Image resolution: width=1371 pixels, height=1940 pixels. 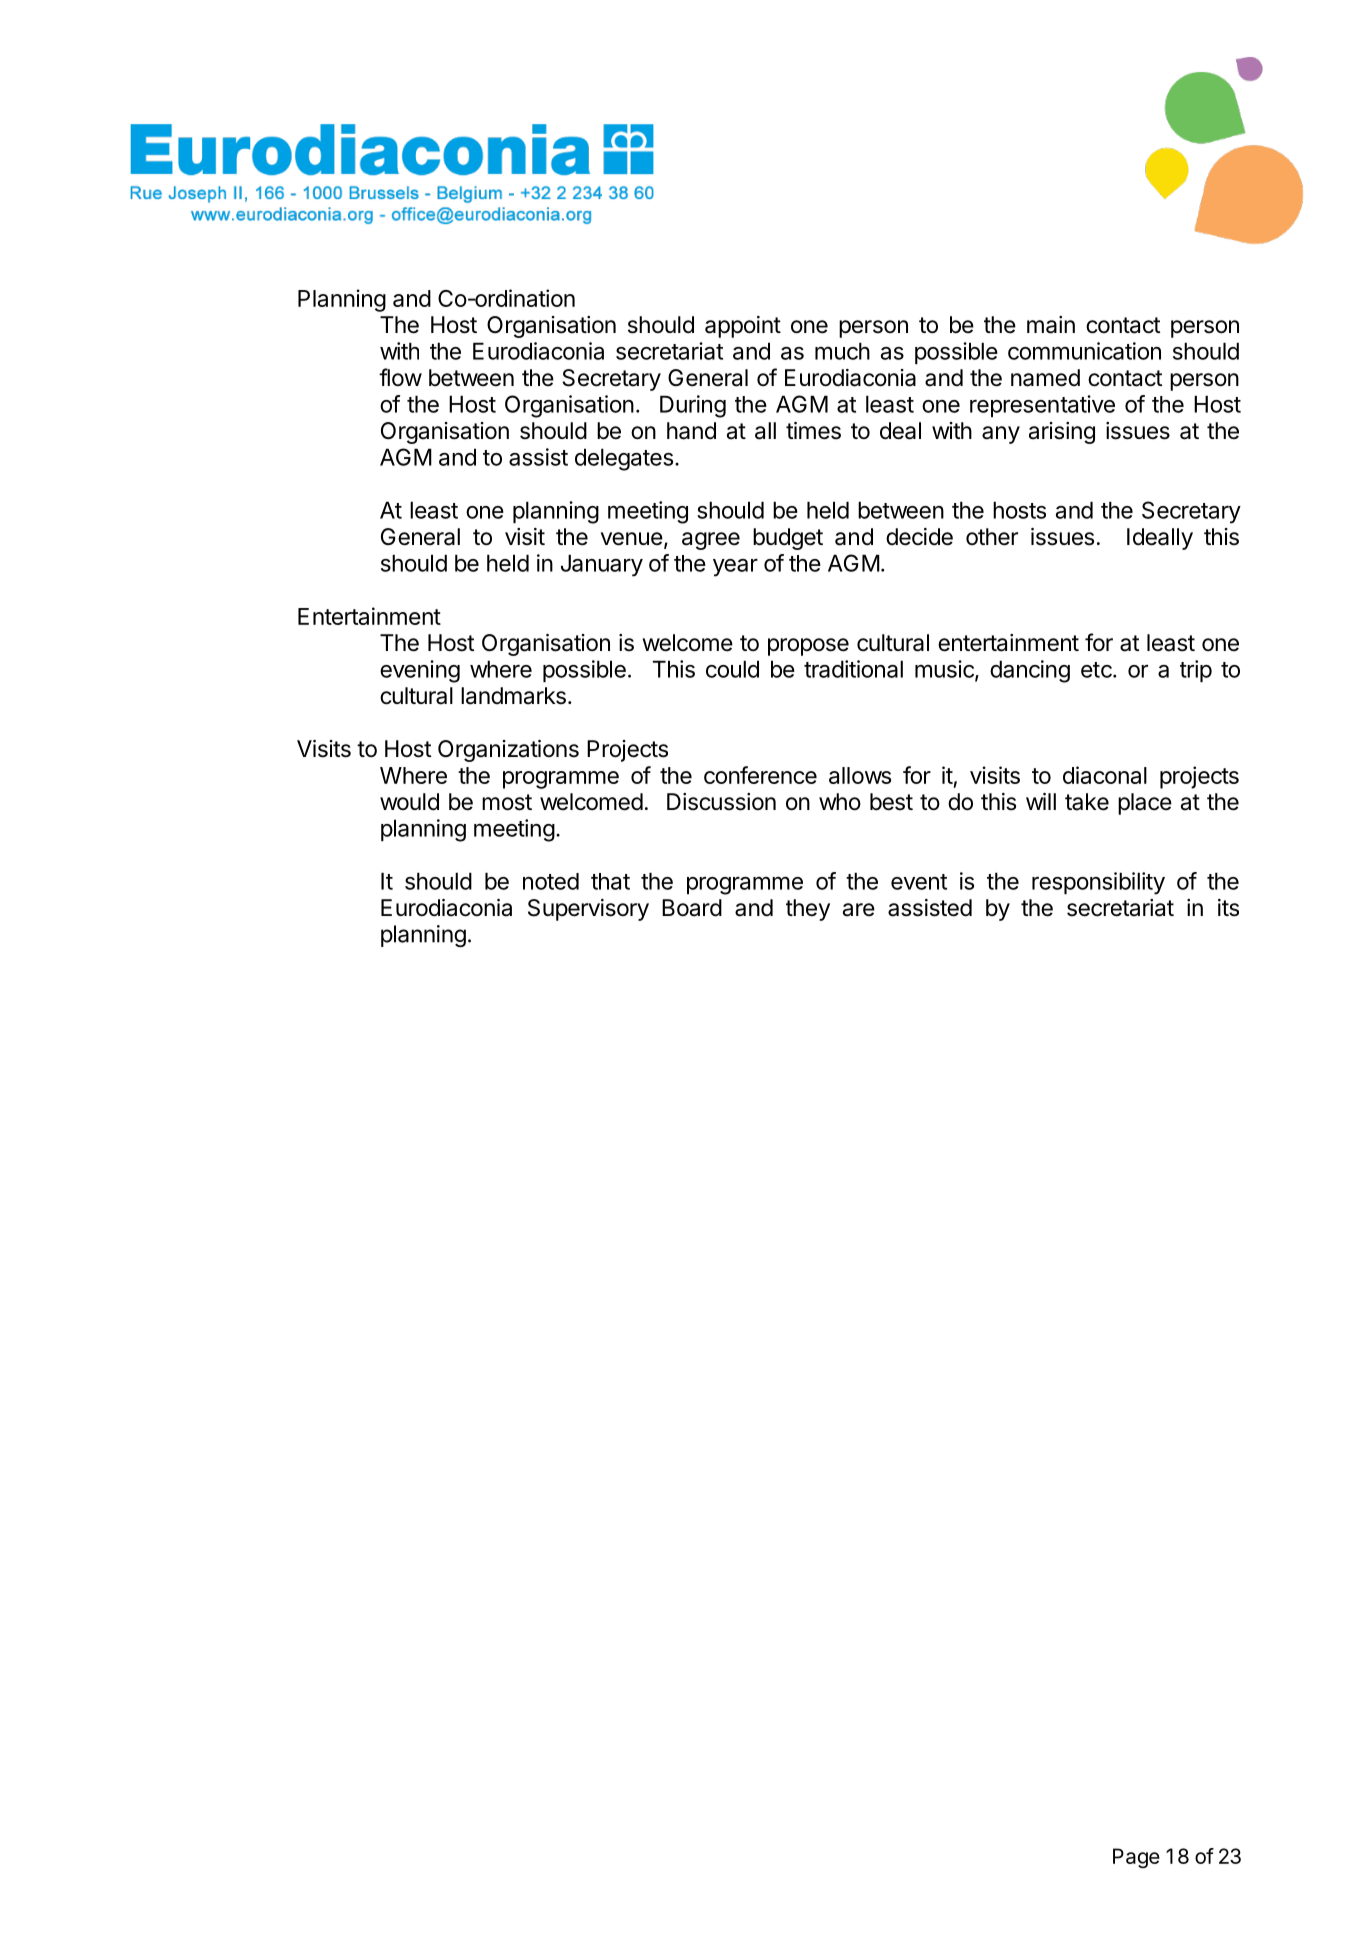 What do you see at coordinates (919, 882) in the image?
I see `event` at bounding box center [919, 882].
